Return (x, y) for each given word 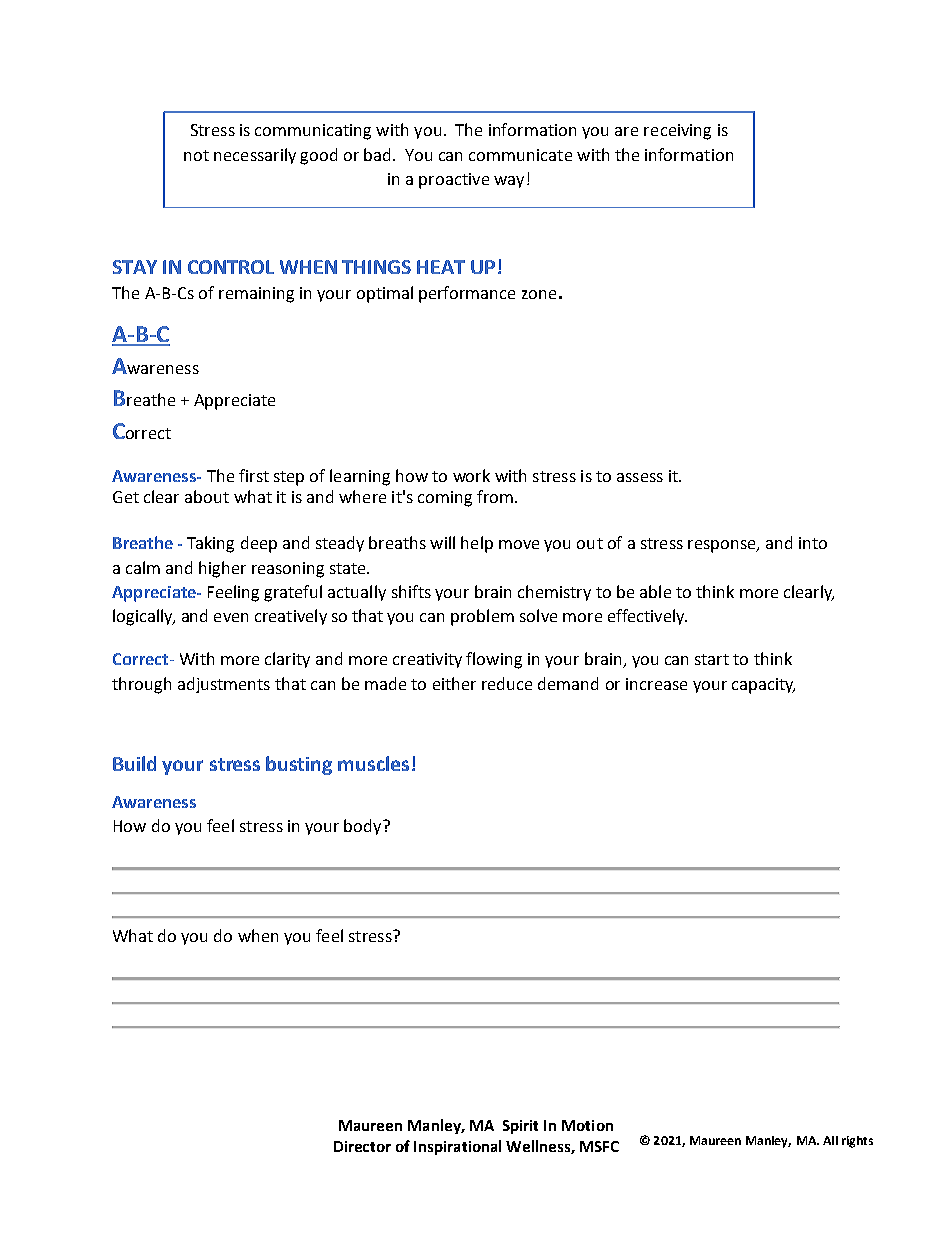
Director (362, 1146)
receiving (677, 132)
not (196, 155)
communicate (520, 155)
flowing (494, 660)
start (712, 659)
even (231, 617)
